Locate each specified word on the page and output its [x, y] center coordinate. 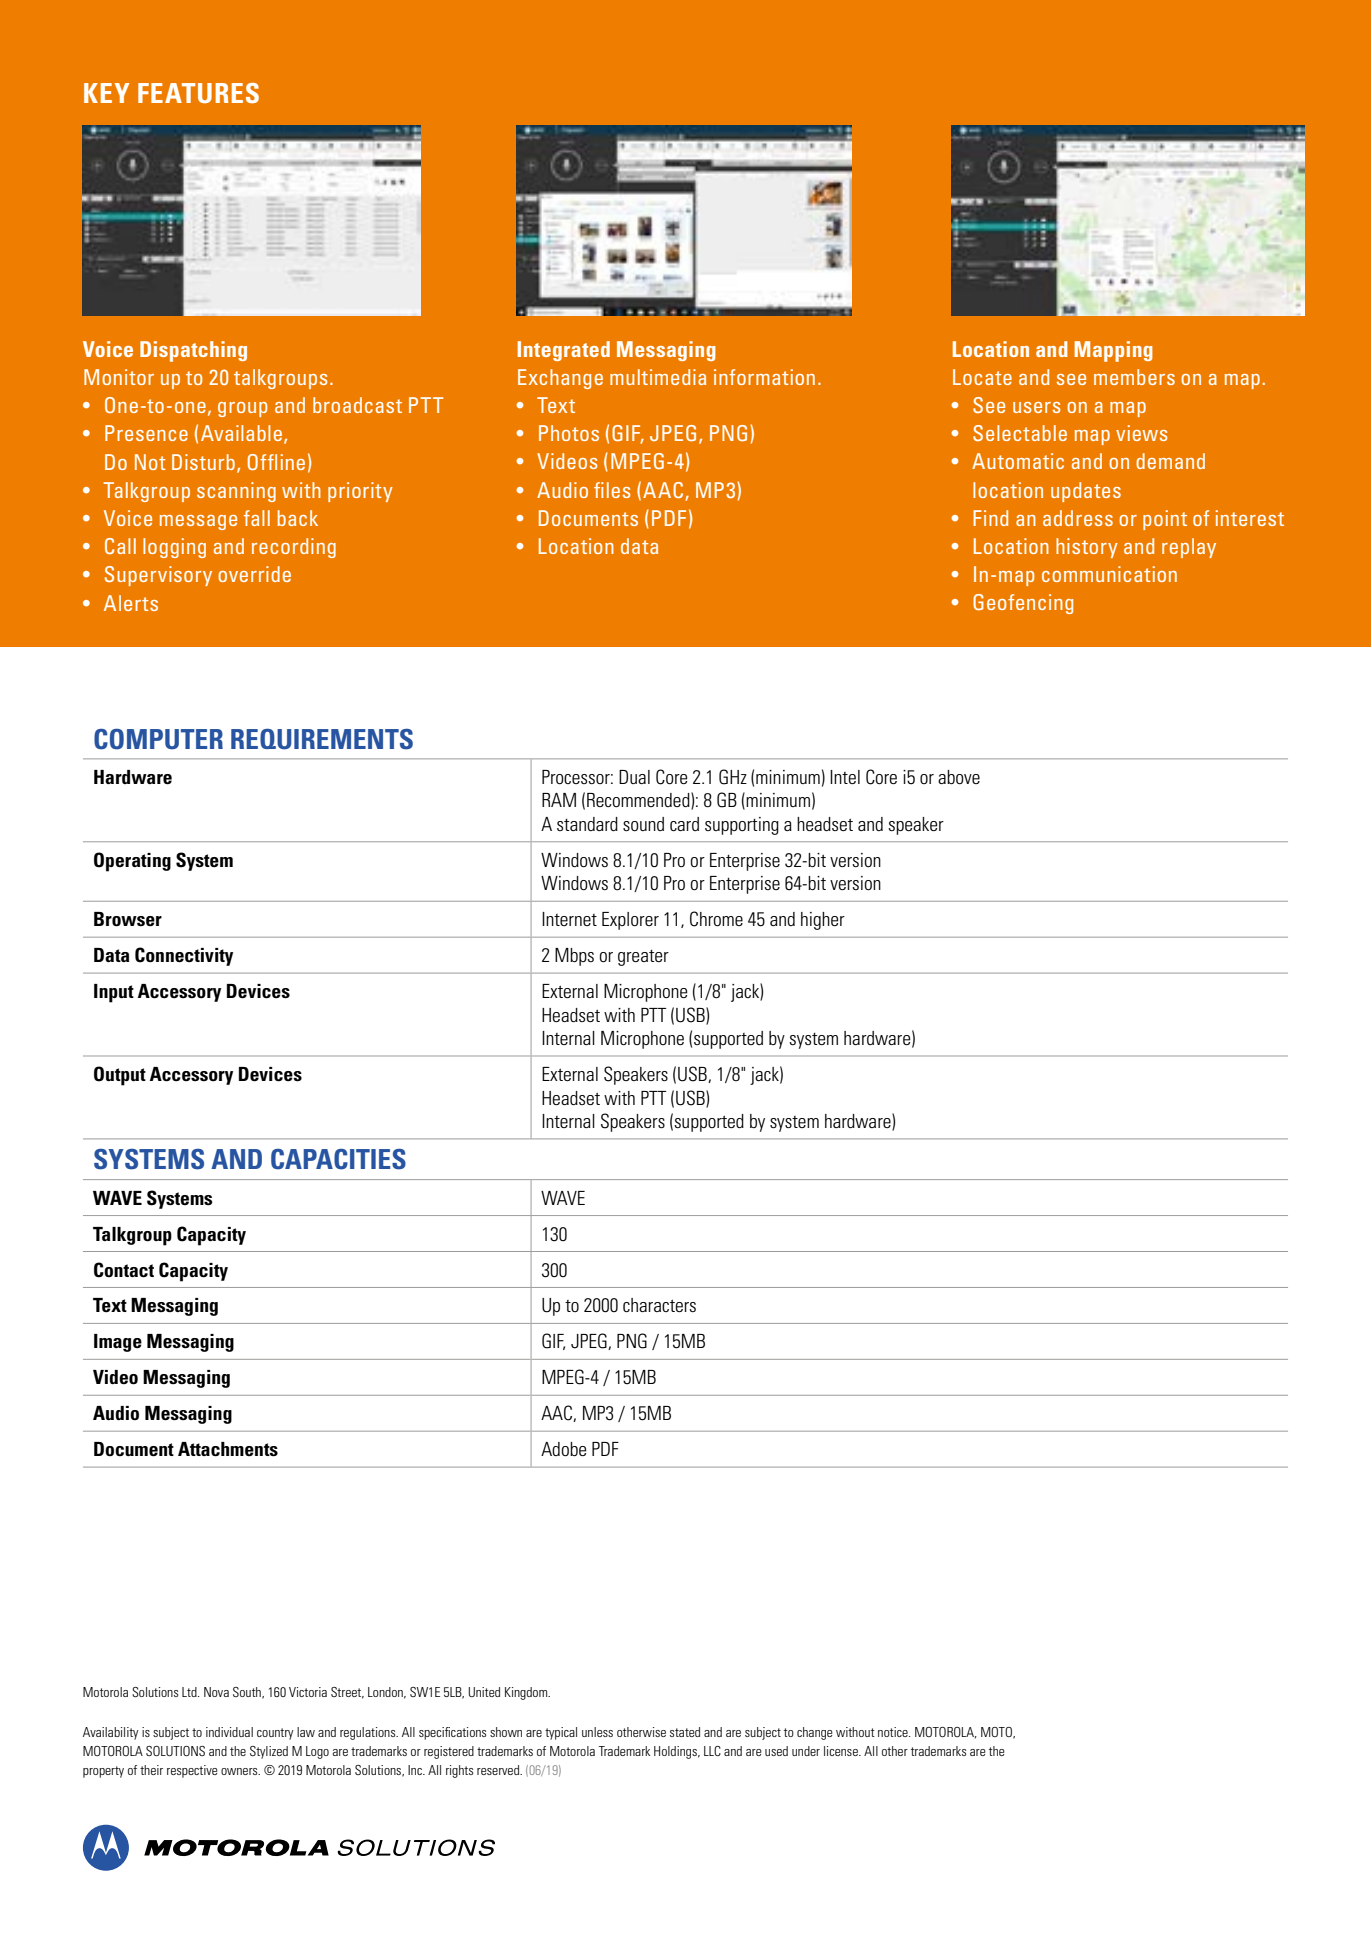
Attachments [228, 1449]
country [275, 1734]
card [684, 824]
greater [643, 958]
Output [120, 1076]
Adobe [563, 1449]
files [612, 490]
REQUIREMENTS [322, 739]
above [959, 777]
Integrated [564, 351]
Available [241, 433]
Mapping [1113, 351]
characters [659, 1305]
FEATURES [198, 93]
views [1141, 433]
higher [823, 921]
